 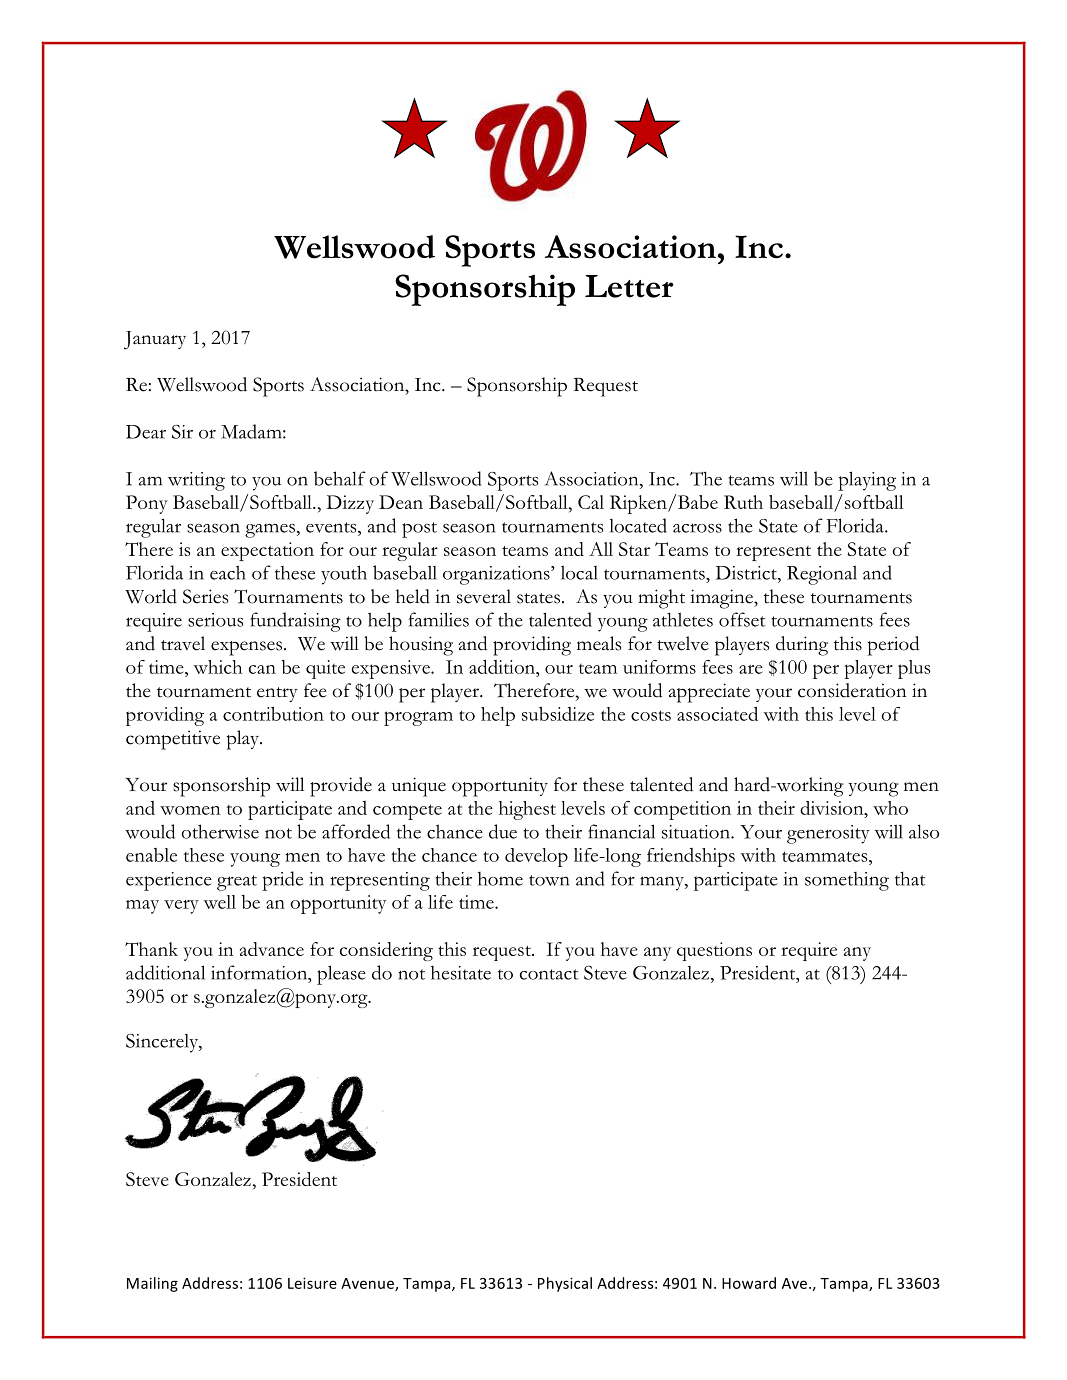 I want to click on serious, so click(x=215, y=620).
